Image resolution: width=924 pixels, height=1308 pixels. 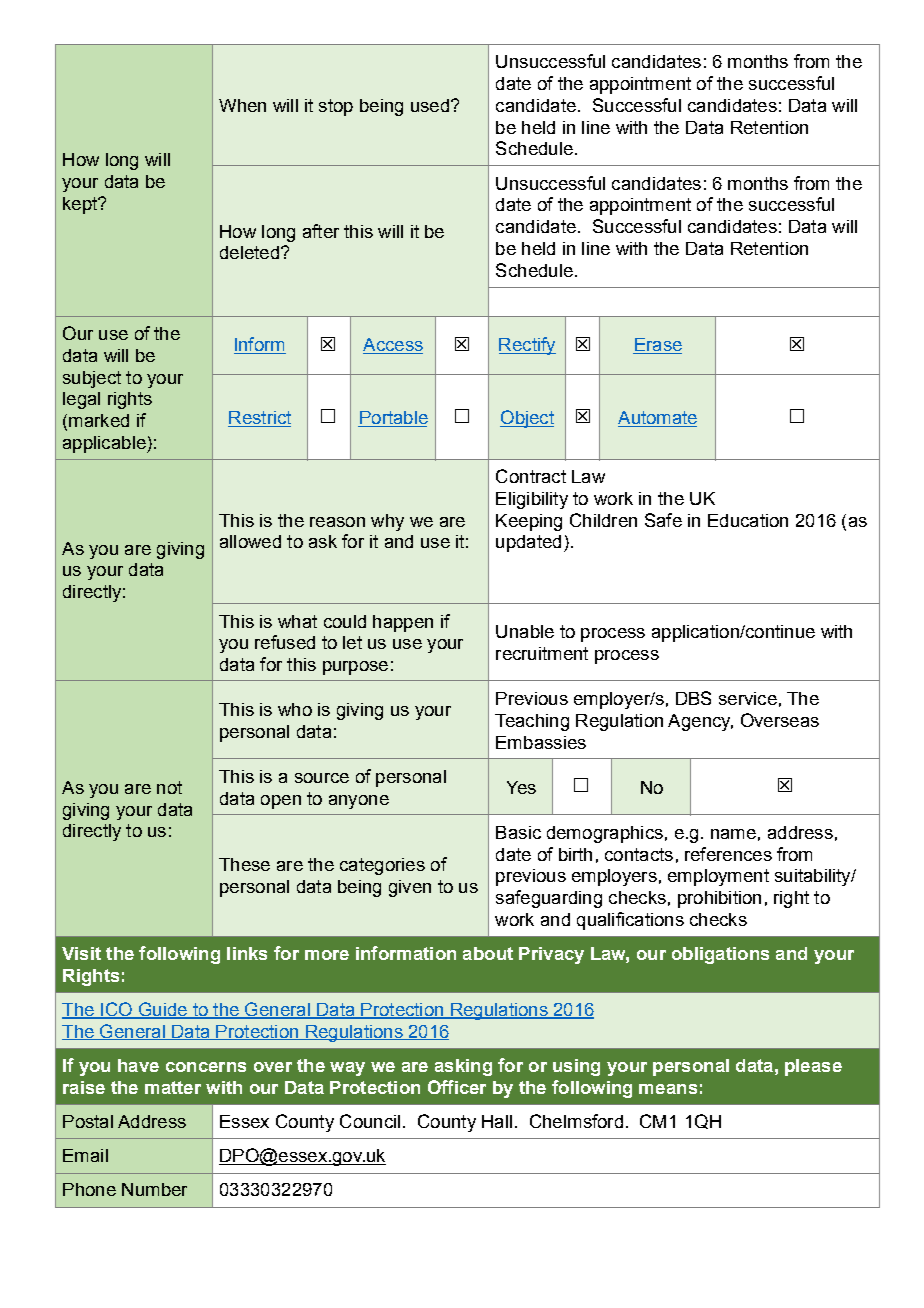 I want to click on stop, so click(x=336, y=107).
